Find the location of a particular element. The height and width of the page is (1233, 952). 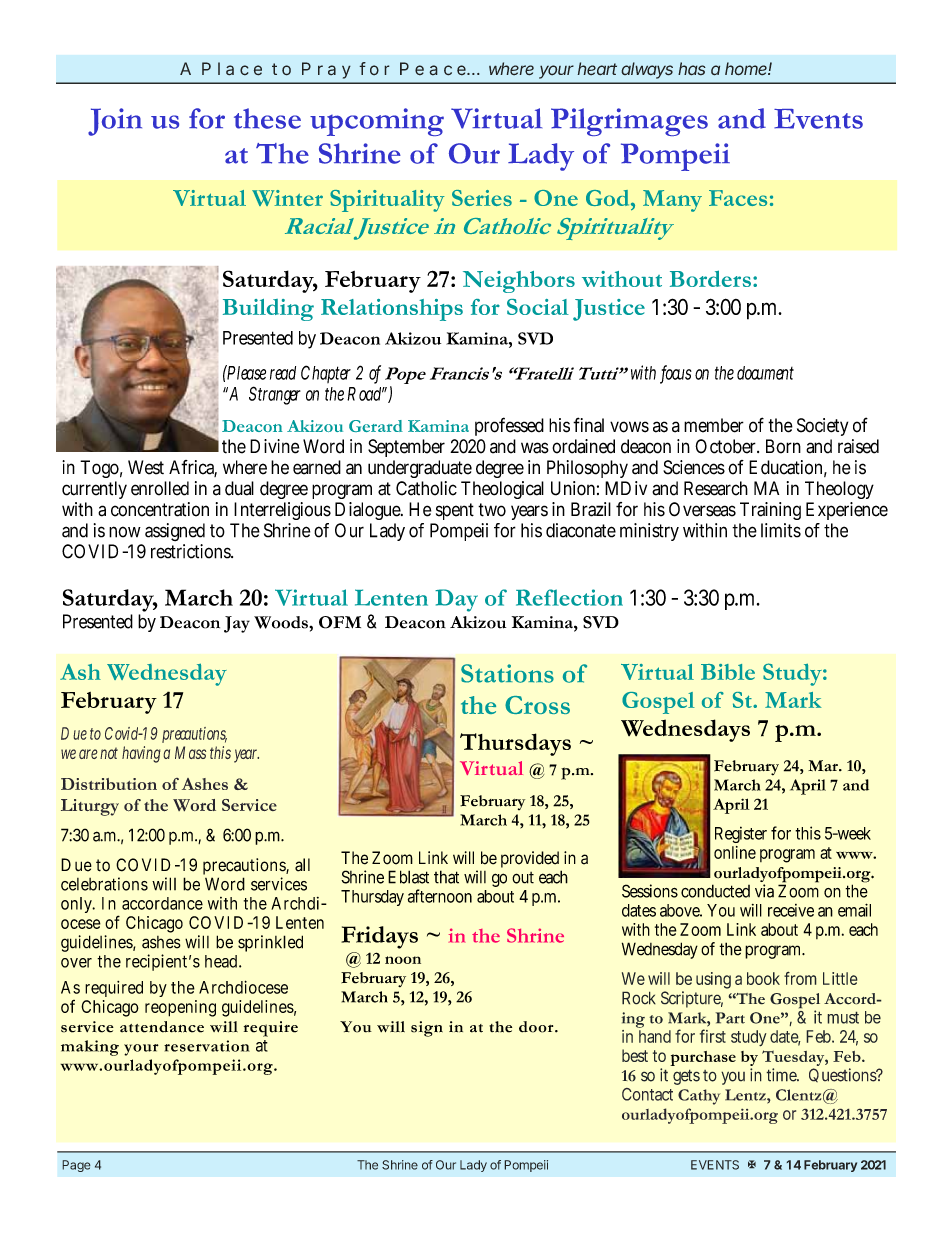

Join is located at coordinates (115, 122).
